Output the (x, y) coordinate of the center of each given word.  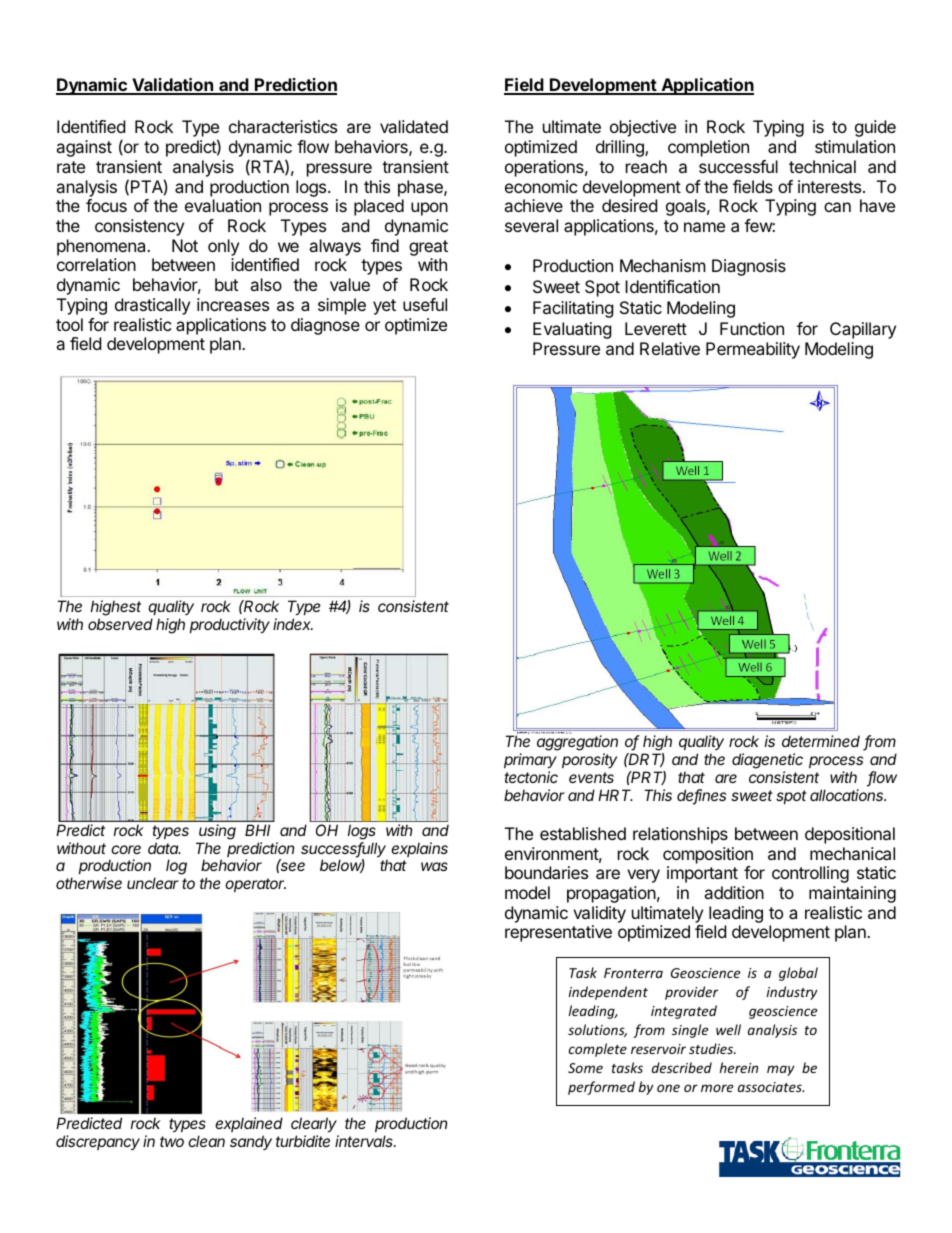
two (172, 1141)
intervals (365, 1141)
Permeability (753, 350)
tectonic (531, 777)
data (164, 848)
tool (69, 324)
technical (822, 166)
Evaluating (572, 330)
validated (414, 126)
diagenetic (767, 761)
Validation (173, 86)
